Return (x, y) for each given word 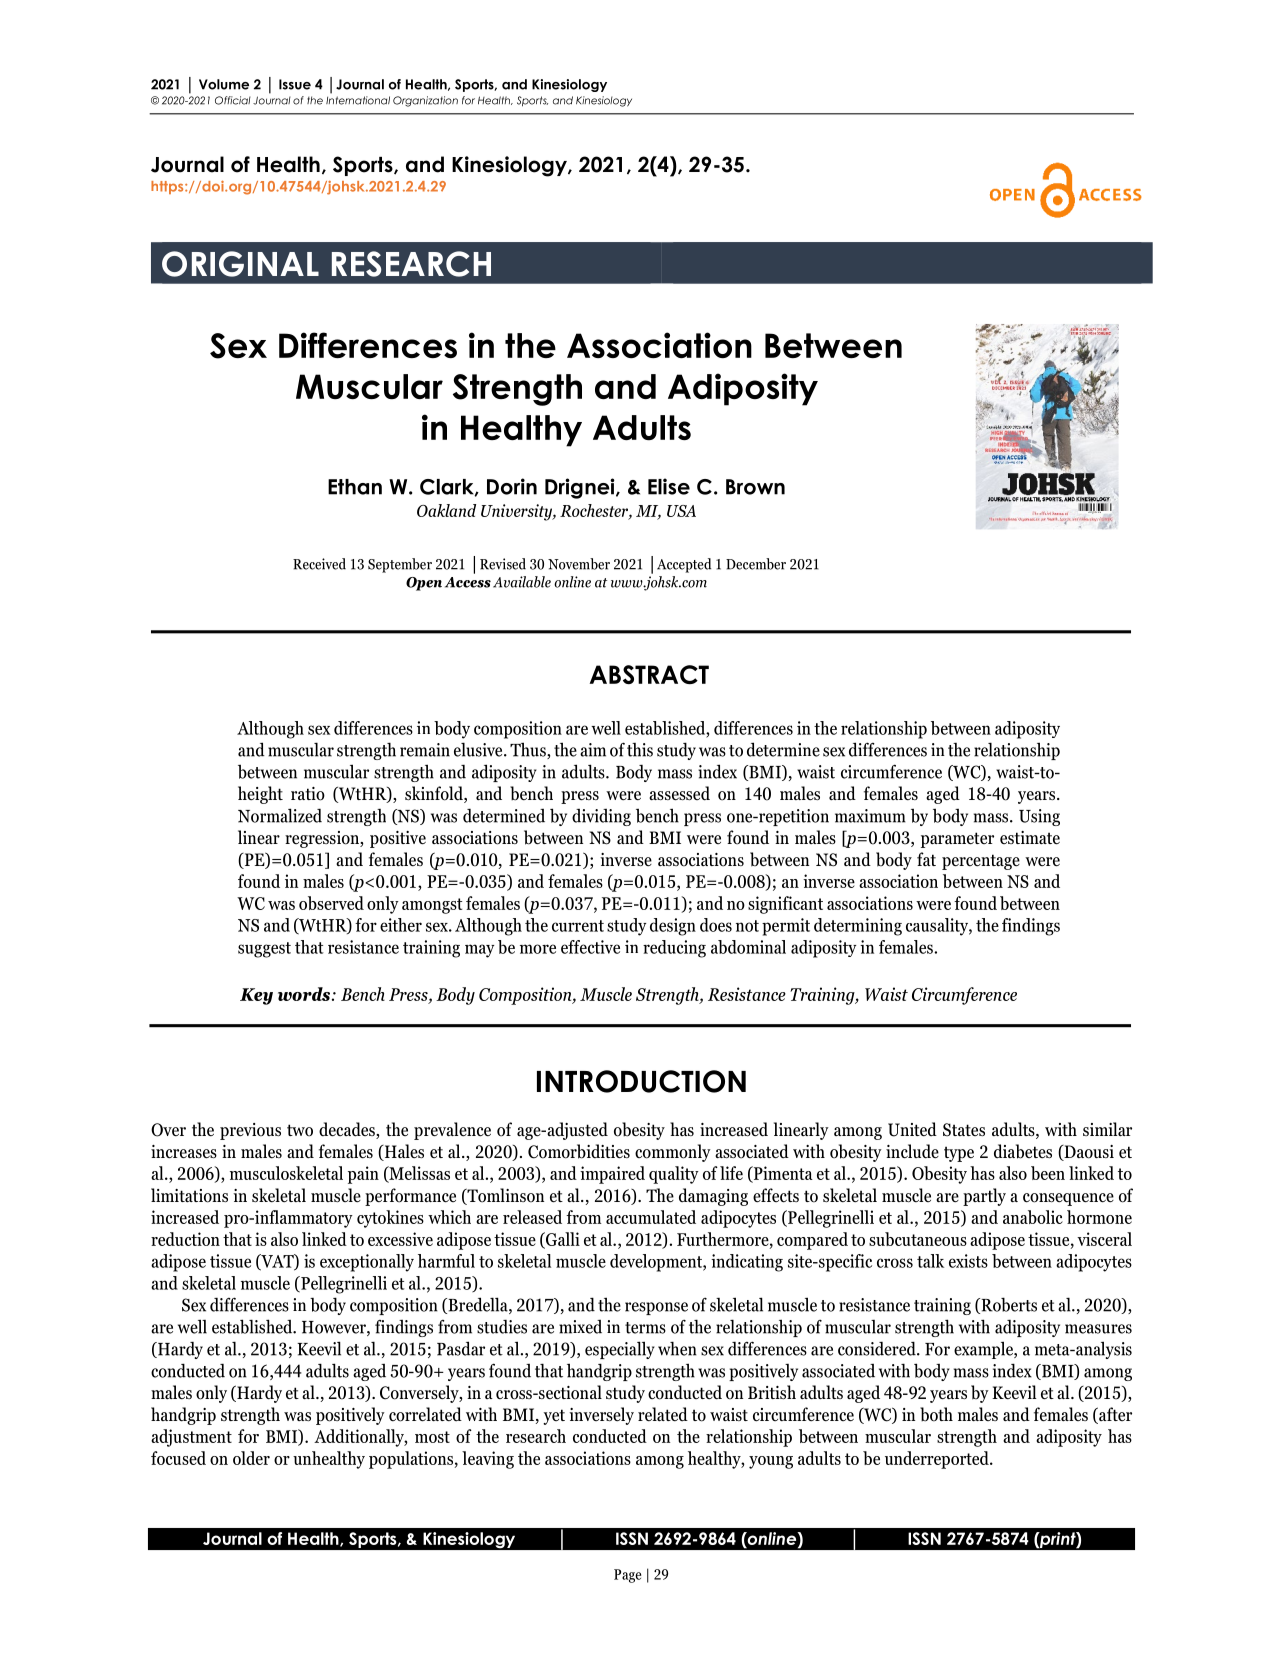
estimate (1030, 838)
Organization (425, 101)
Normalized (280, 815)
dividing (601, 817)
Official (233, 100)
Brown (755, 487)
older (251, 1458)
